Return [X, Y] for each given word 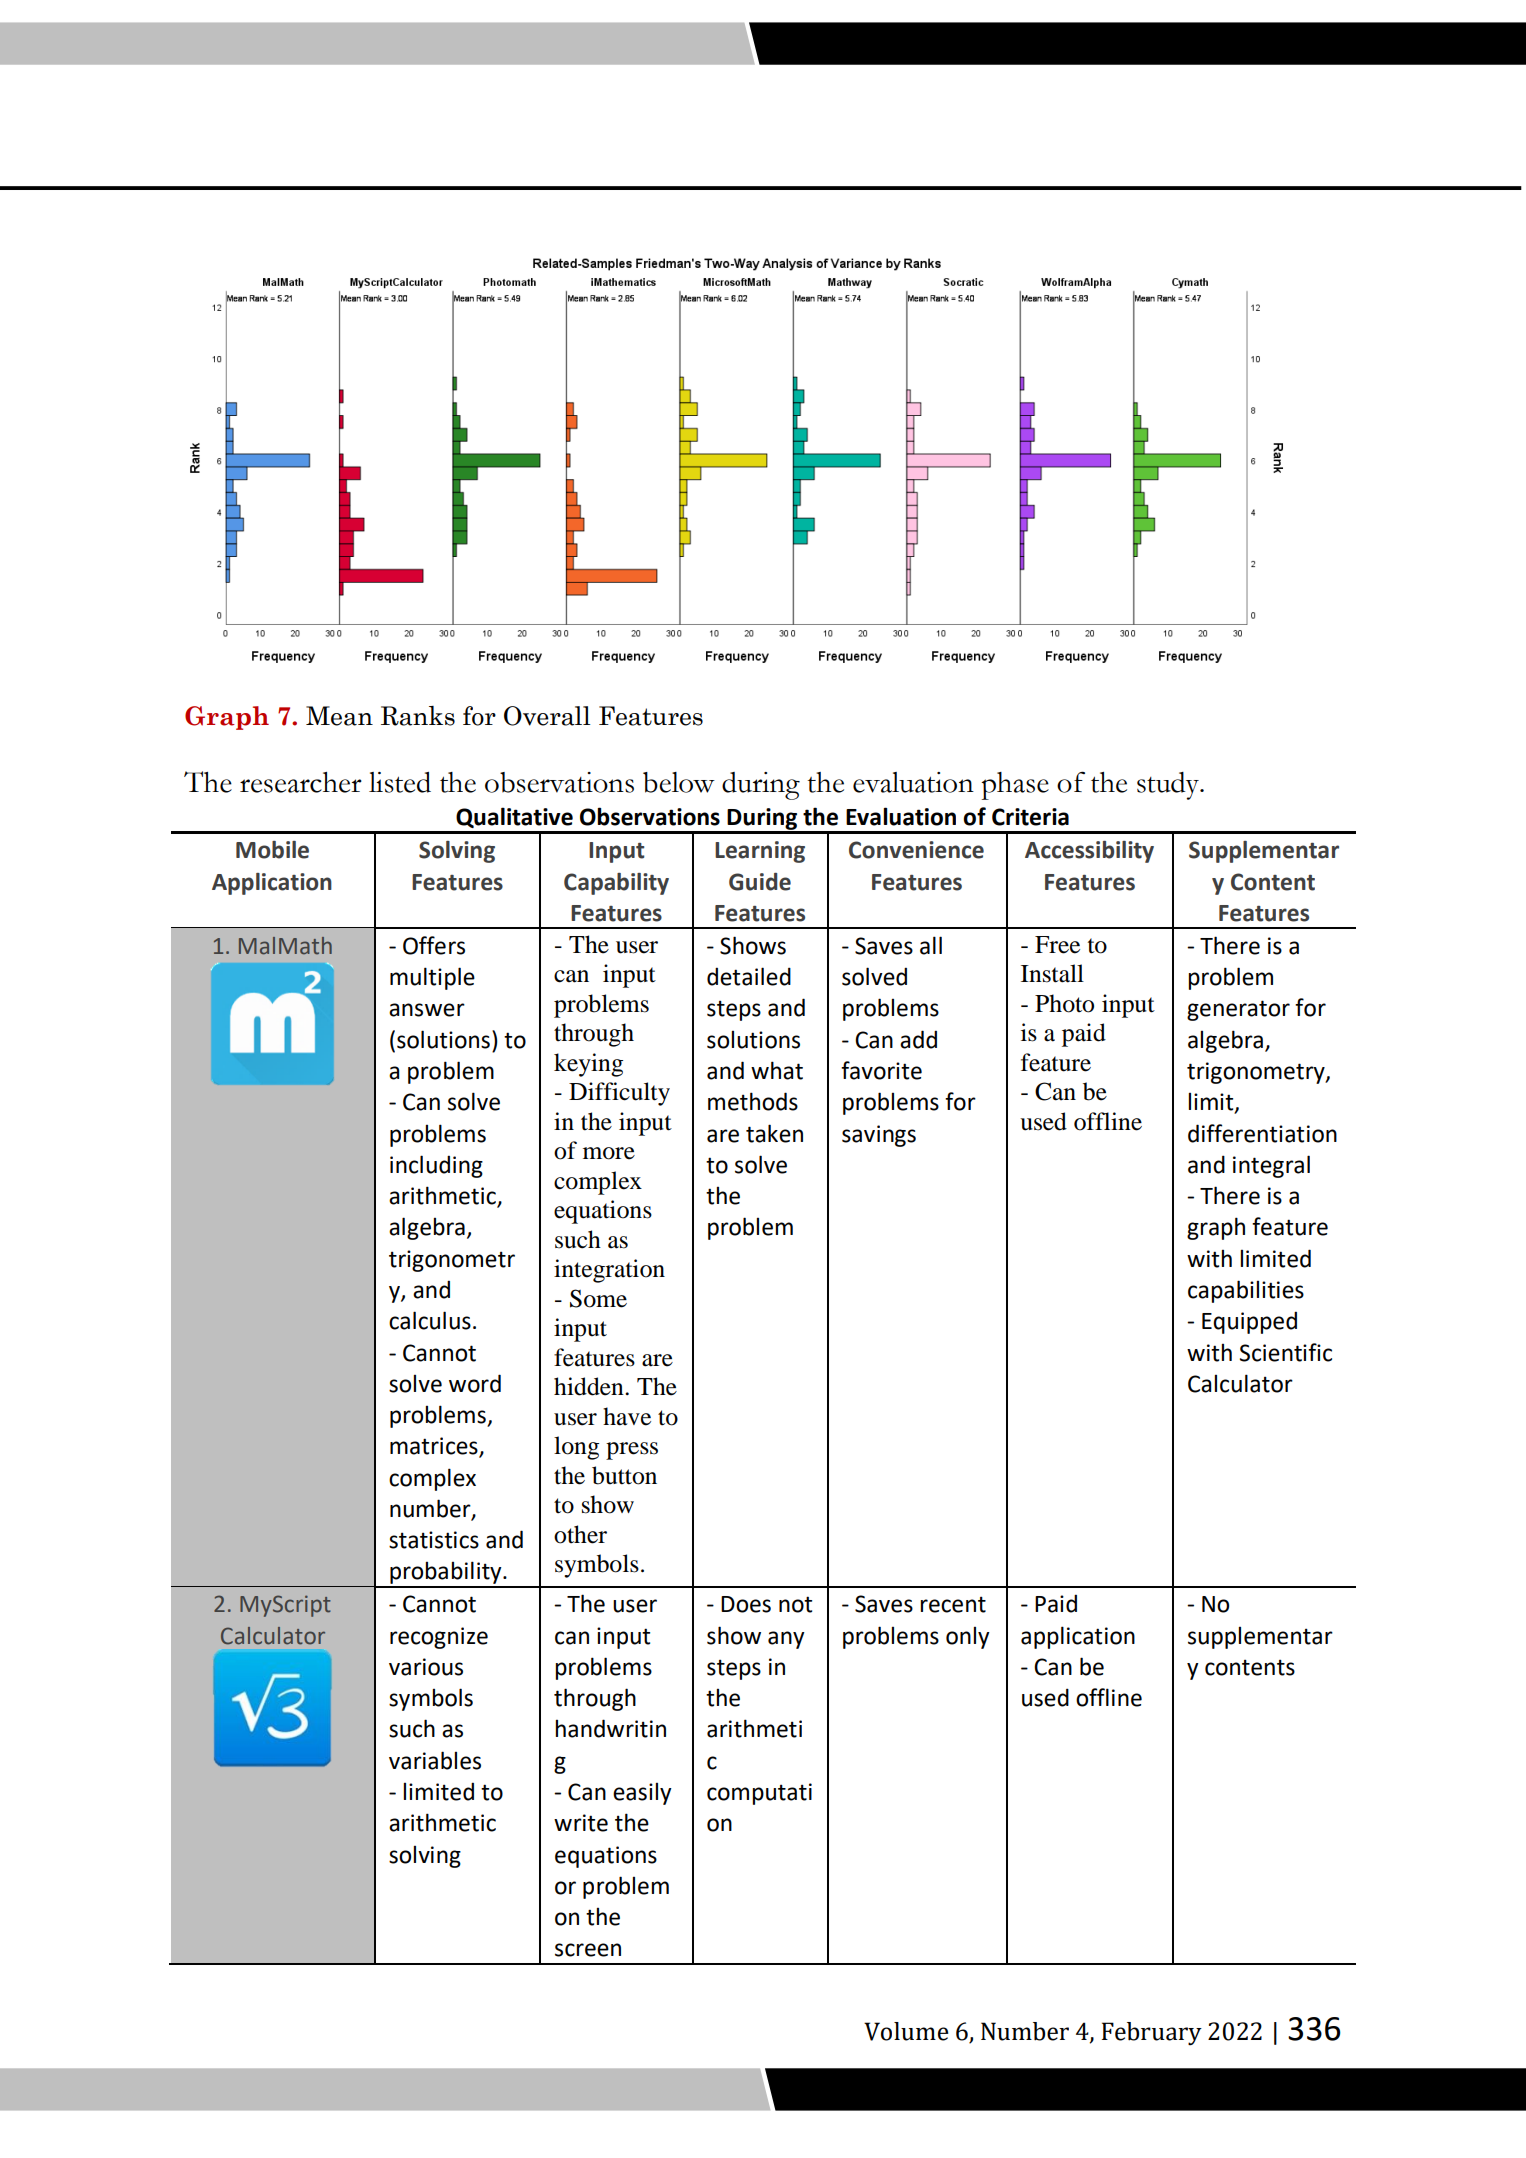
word [475, 1383]
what [777, 1070]
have [627, 1416]
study [1169, 786]
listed [400, 782]
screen [588, 1950]
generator [1238, 1010]
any [786, 1640]
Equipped [1249, 1322]
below [679, 782]
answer [427, 1010]
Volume [906, 2031]
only [968, 1638]
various [426, 1667]
